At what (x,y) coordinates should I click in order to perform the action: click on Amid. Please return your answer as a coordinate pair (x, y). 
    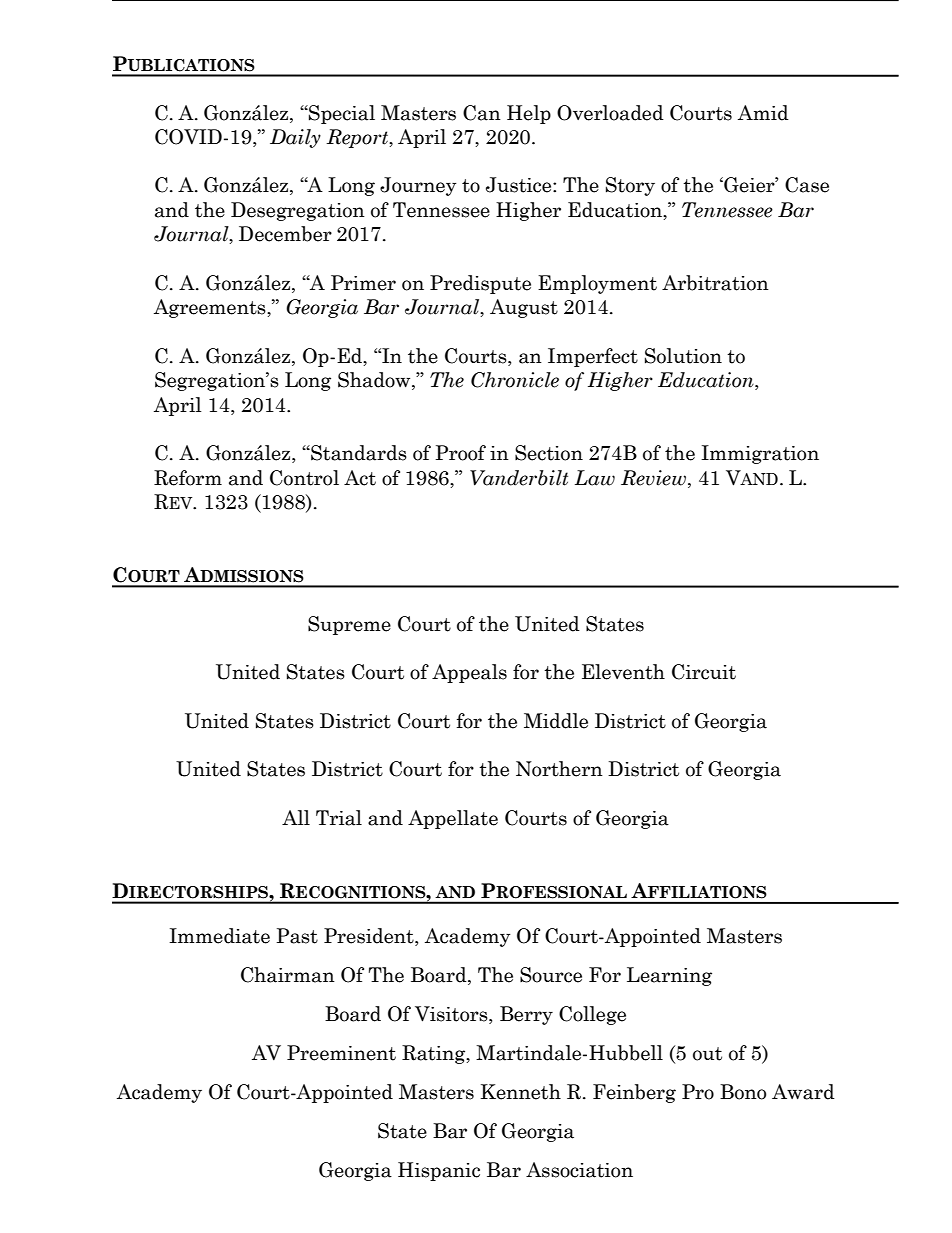
    Looking at the image, I should click on (763, 113).
